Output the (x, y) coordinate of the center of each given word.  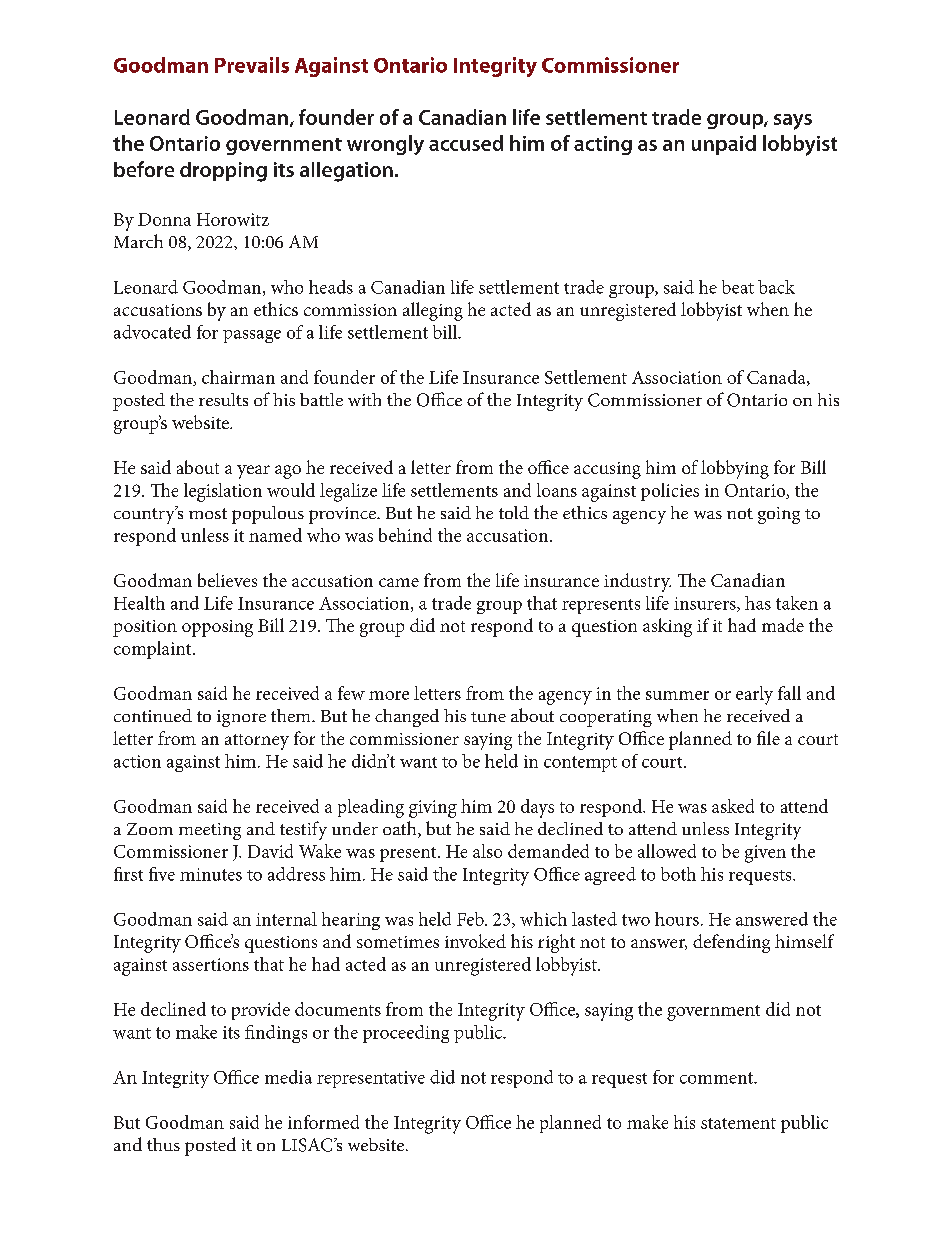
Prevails (252, 65)
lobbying (735, 469)
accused (466, 143)
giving (433, 809)
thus (163, 1144)
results (223, 399)
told (514, 512)
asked (733, 806)
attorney (257, 742)
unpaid (724, 145)
